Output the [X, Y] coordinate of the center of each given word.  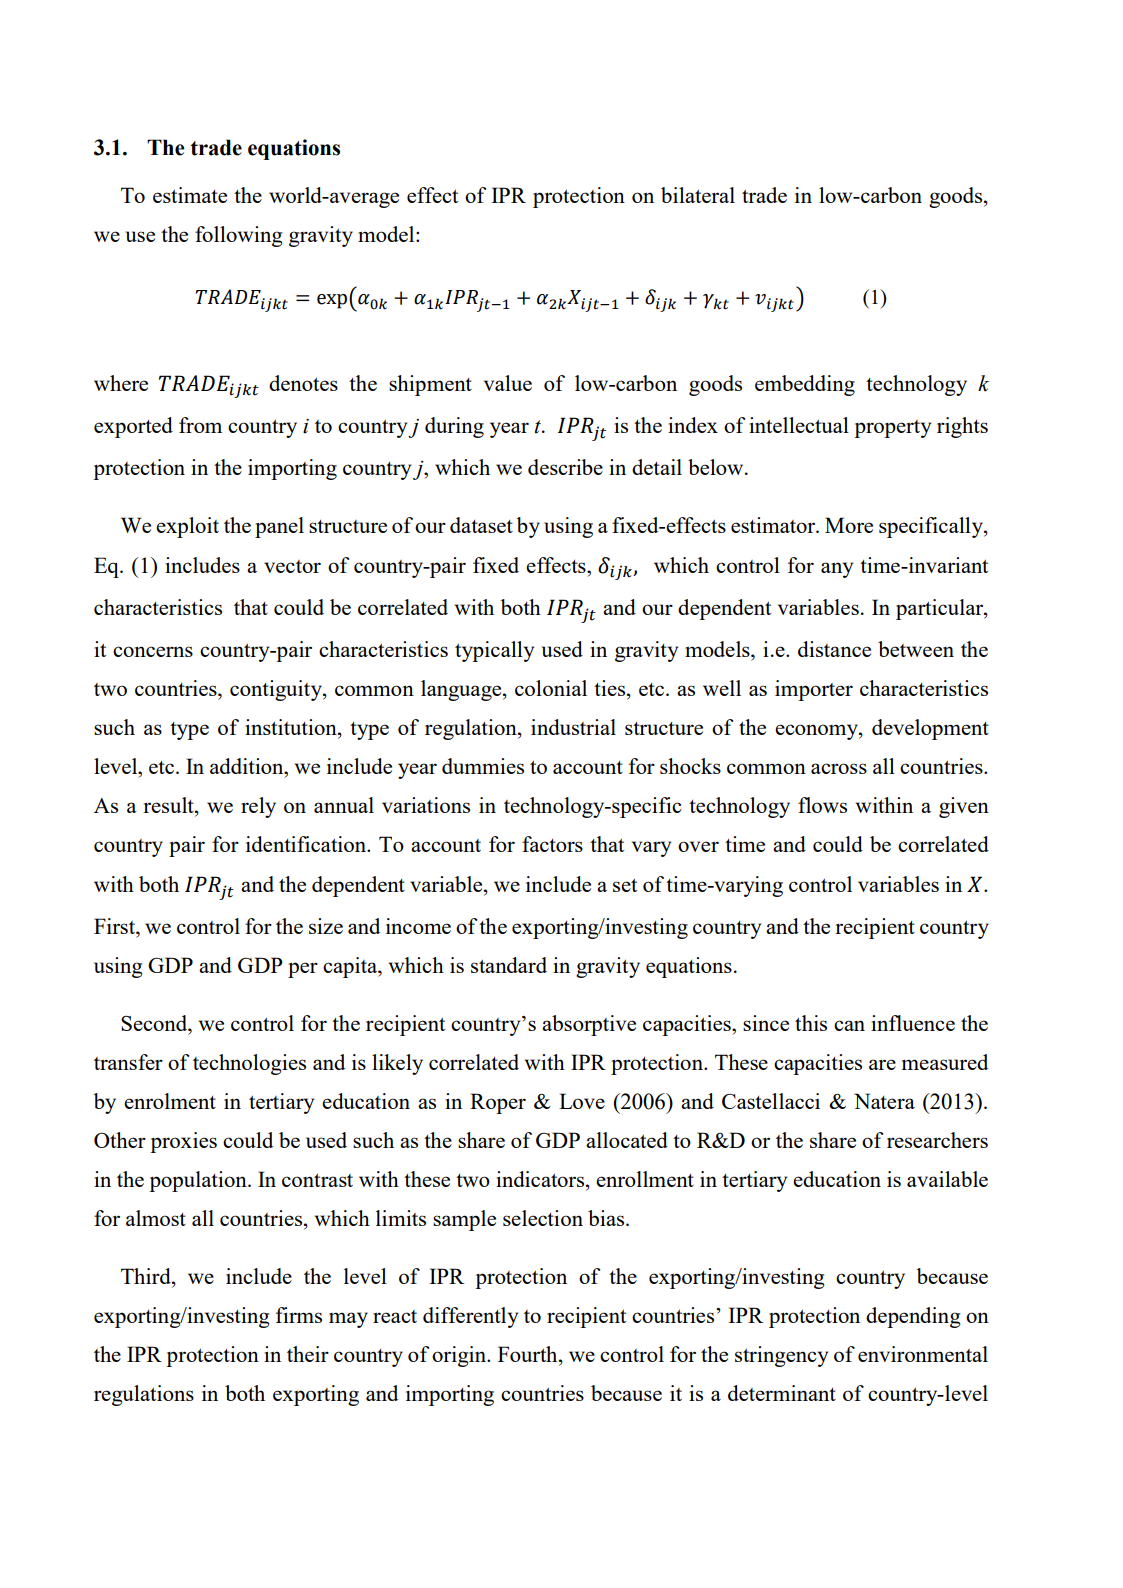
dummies [483, 766]
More [849, 525]
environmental [923, 1354]
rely [258, 807]
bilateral [698, 195]
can [849, 1025]
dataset [481, 525]
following [238, 236]
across [839, 768]
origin [460, 1356]
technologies [249, 1064]
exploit [187, 527]
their [308, 1354]
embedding [805, 385]
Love [582, 1101]
